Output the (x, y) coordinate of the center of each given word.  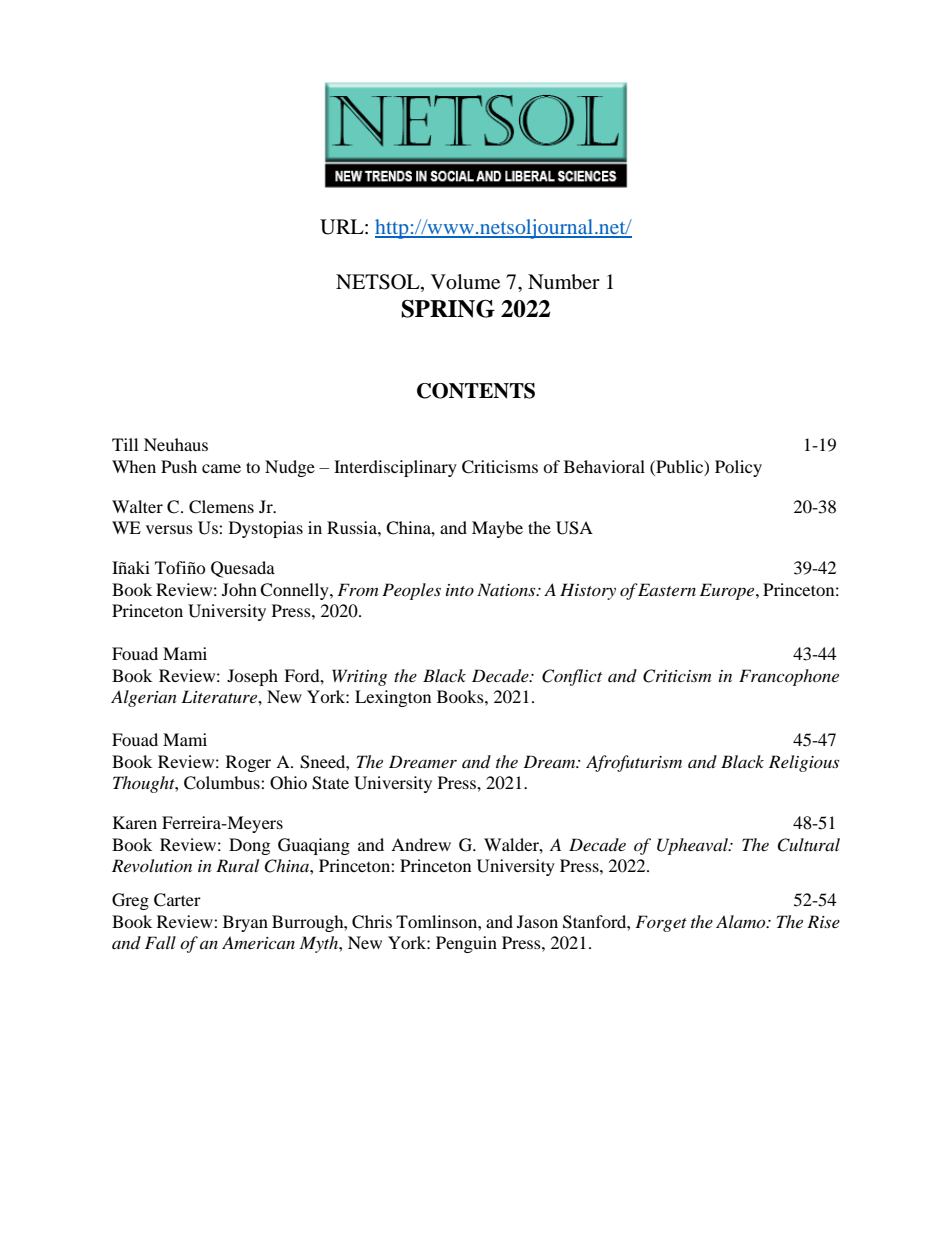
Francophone (789, 677)
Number (564, 282)
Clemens (221, 507)
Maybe (497, 529)
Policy (738, 468)
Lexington (393, 698)
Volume (465, 282)
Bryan (245, 923)
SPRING (448, 309)
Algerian (144, 698)
